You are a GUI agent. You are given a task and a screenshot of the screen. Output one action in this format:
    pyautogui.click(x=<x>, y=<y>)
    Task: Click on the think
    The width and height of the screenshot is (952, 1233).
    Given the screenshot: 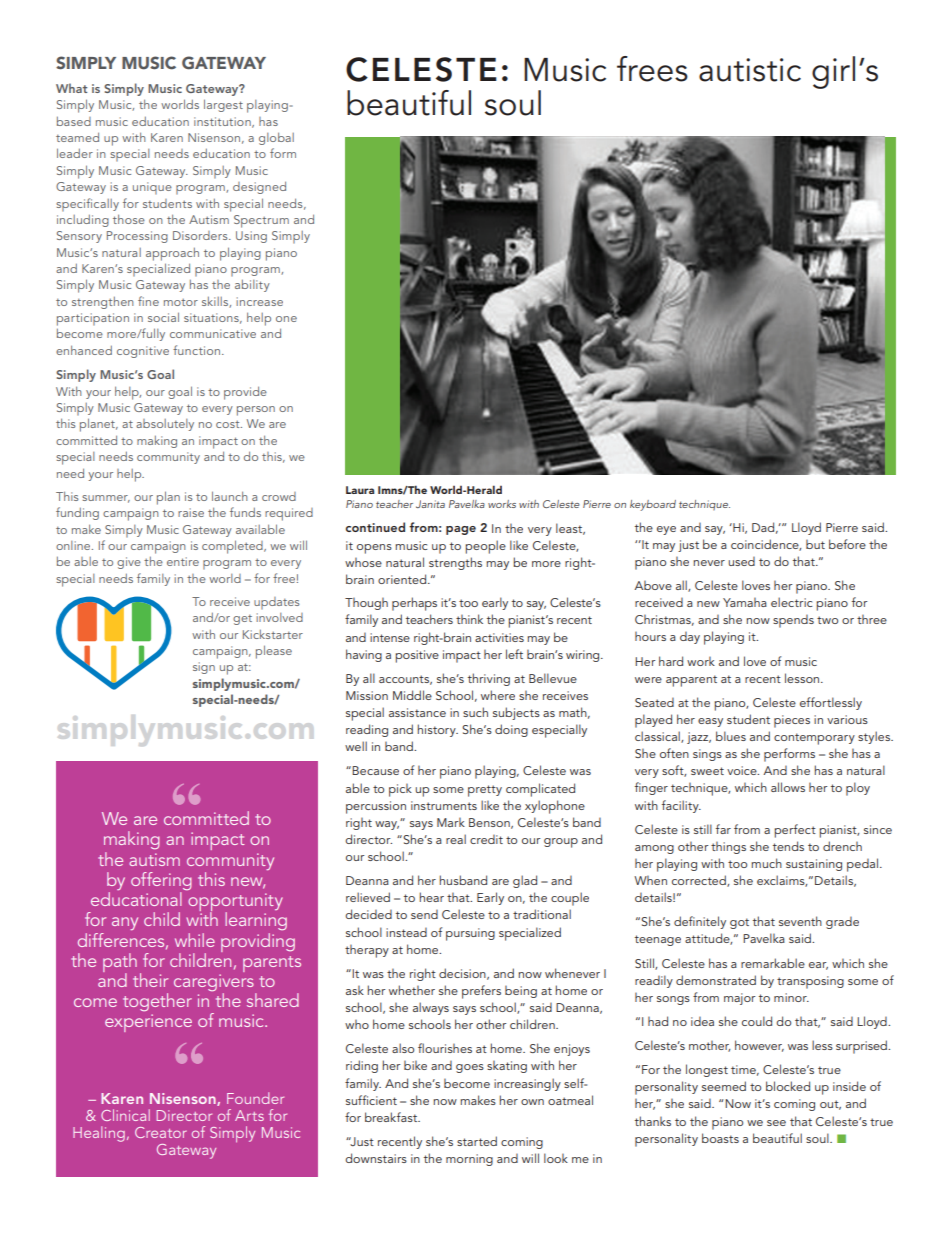 What is the action you would take?
    pyautogui.click(x=469, y=619)
